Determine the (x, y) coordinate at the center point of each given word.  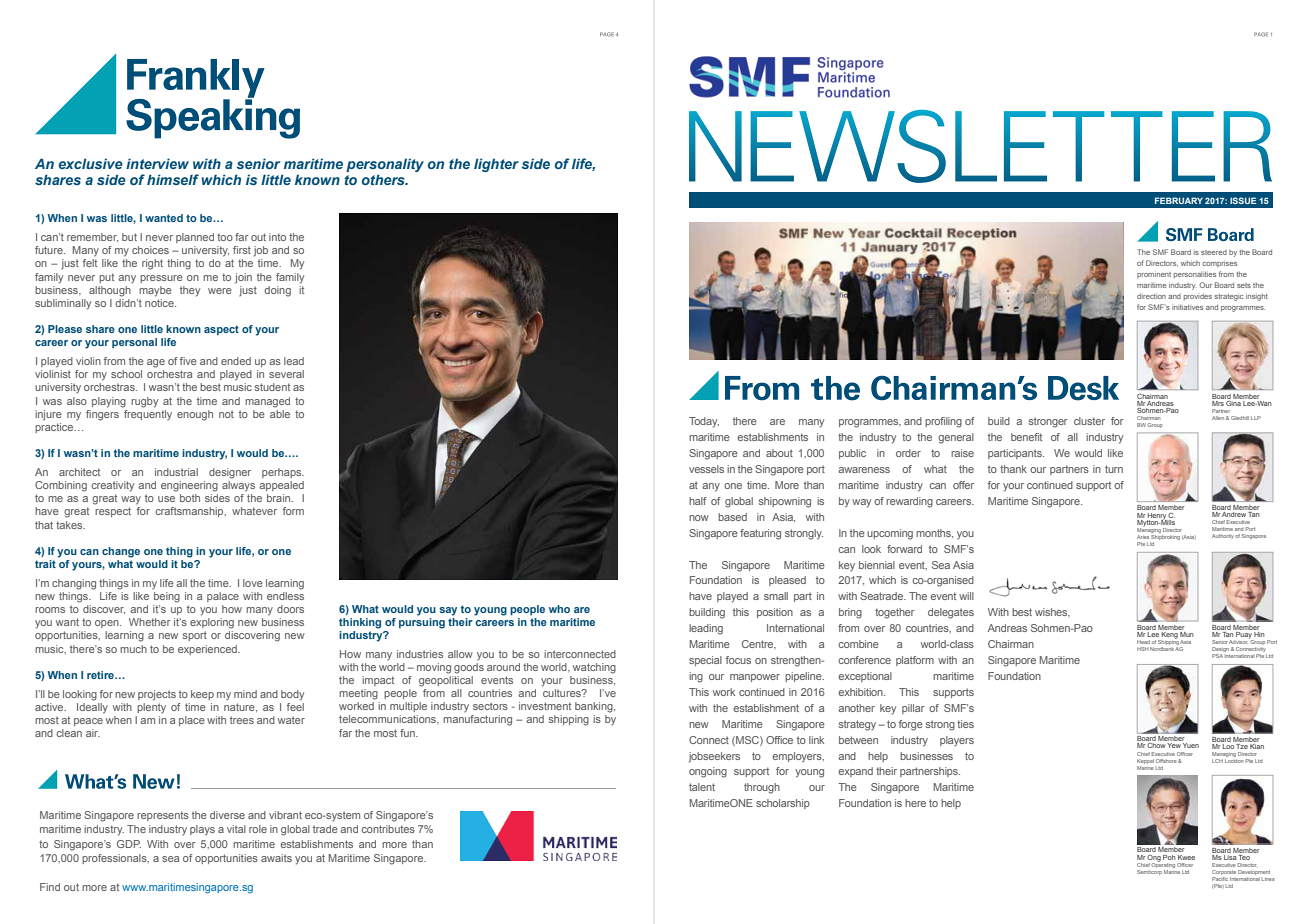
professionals (115, 859)
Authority (1223, 536)
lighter (496, 165)
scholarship (783, 804)
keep (202, 695)
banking (595, 707)
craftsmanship (190, 512)
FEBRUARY (1179, 200)
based (732, 517)
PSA (1217, 656)
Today (704, 422)
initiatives (1187, 307)
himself (173, 179)
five (188, 361)
